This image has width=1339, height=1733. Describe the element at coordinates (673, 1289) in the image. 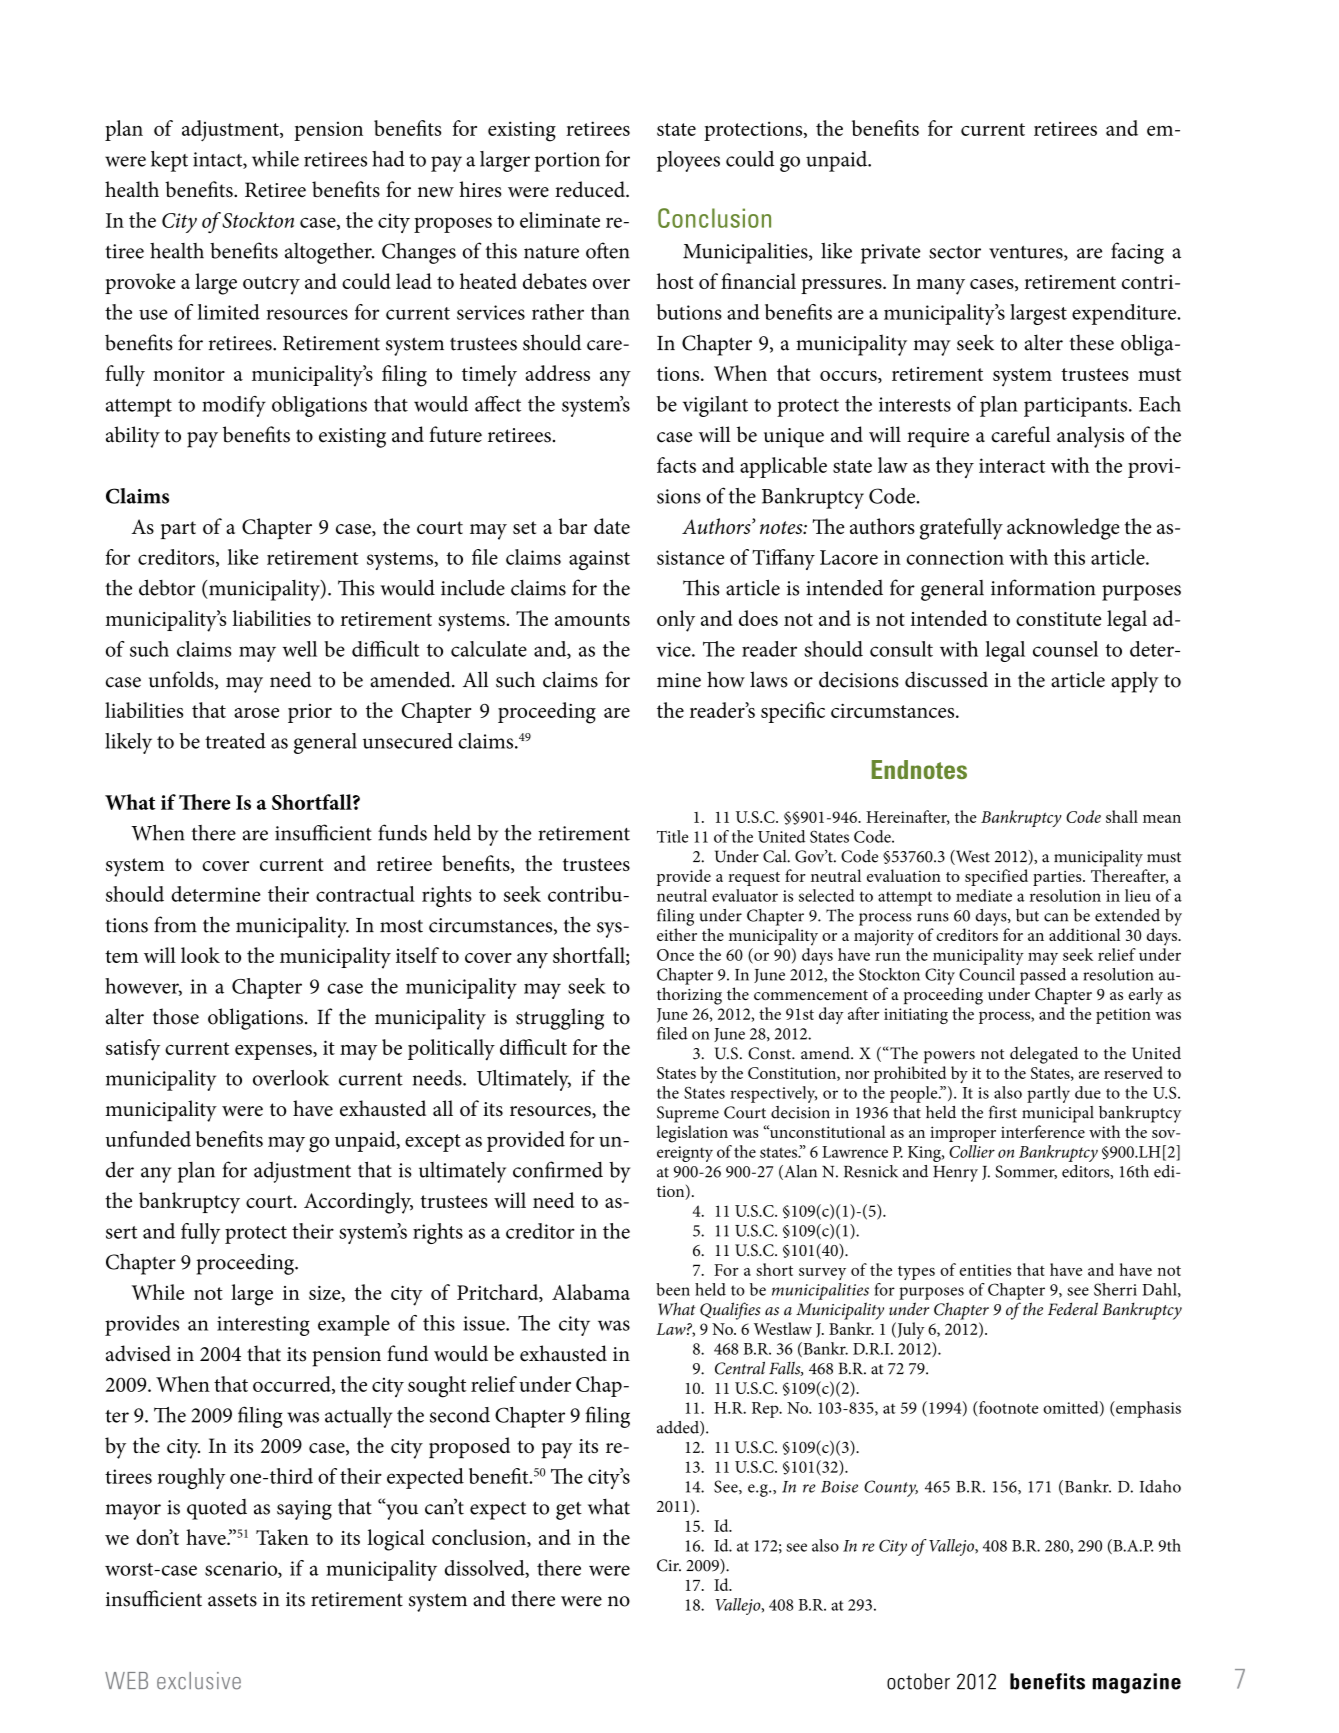

I see `been` at that location.
